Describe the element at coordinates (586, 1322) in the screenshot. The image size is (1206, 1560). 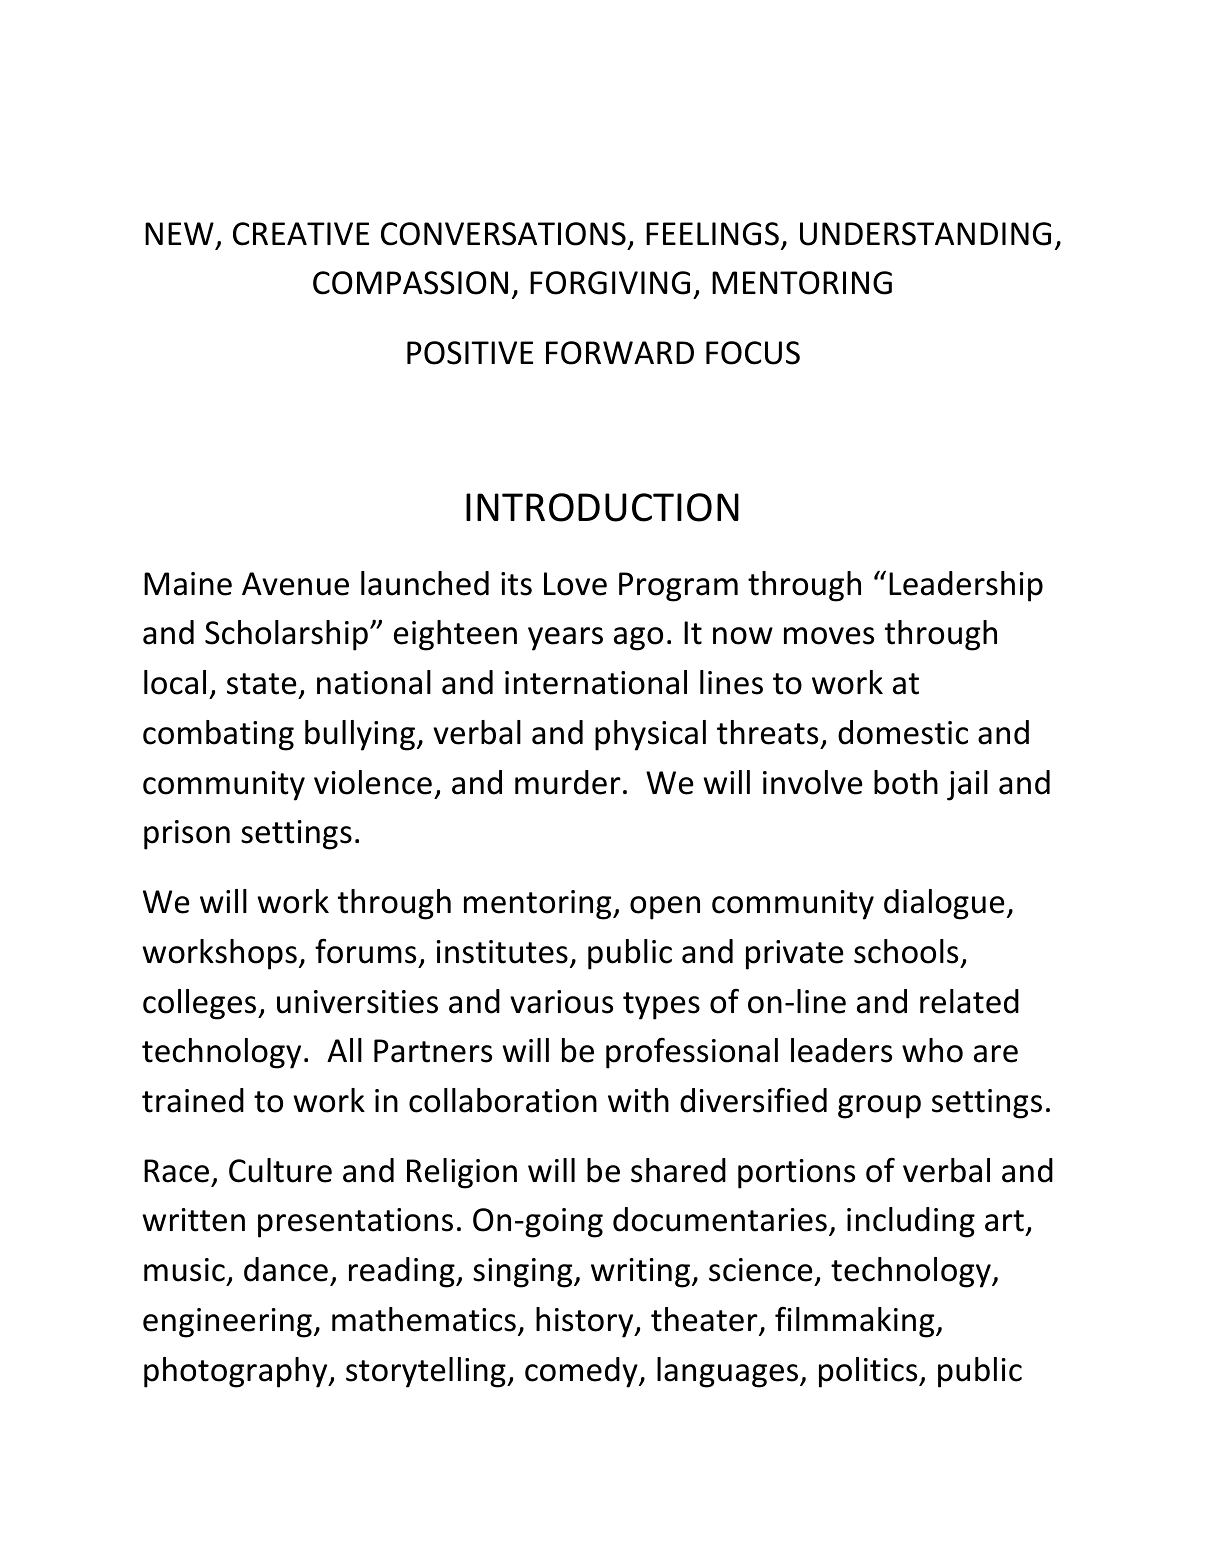
I see `history` at that location.
